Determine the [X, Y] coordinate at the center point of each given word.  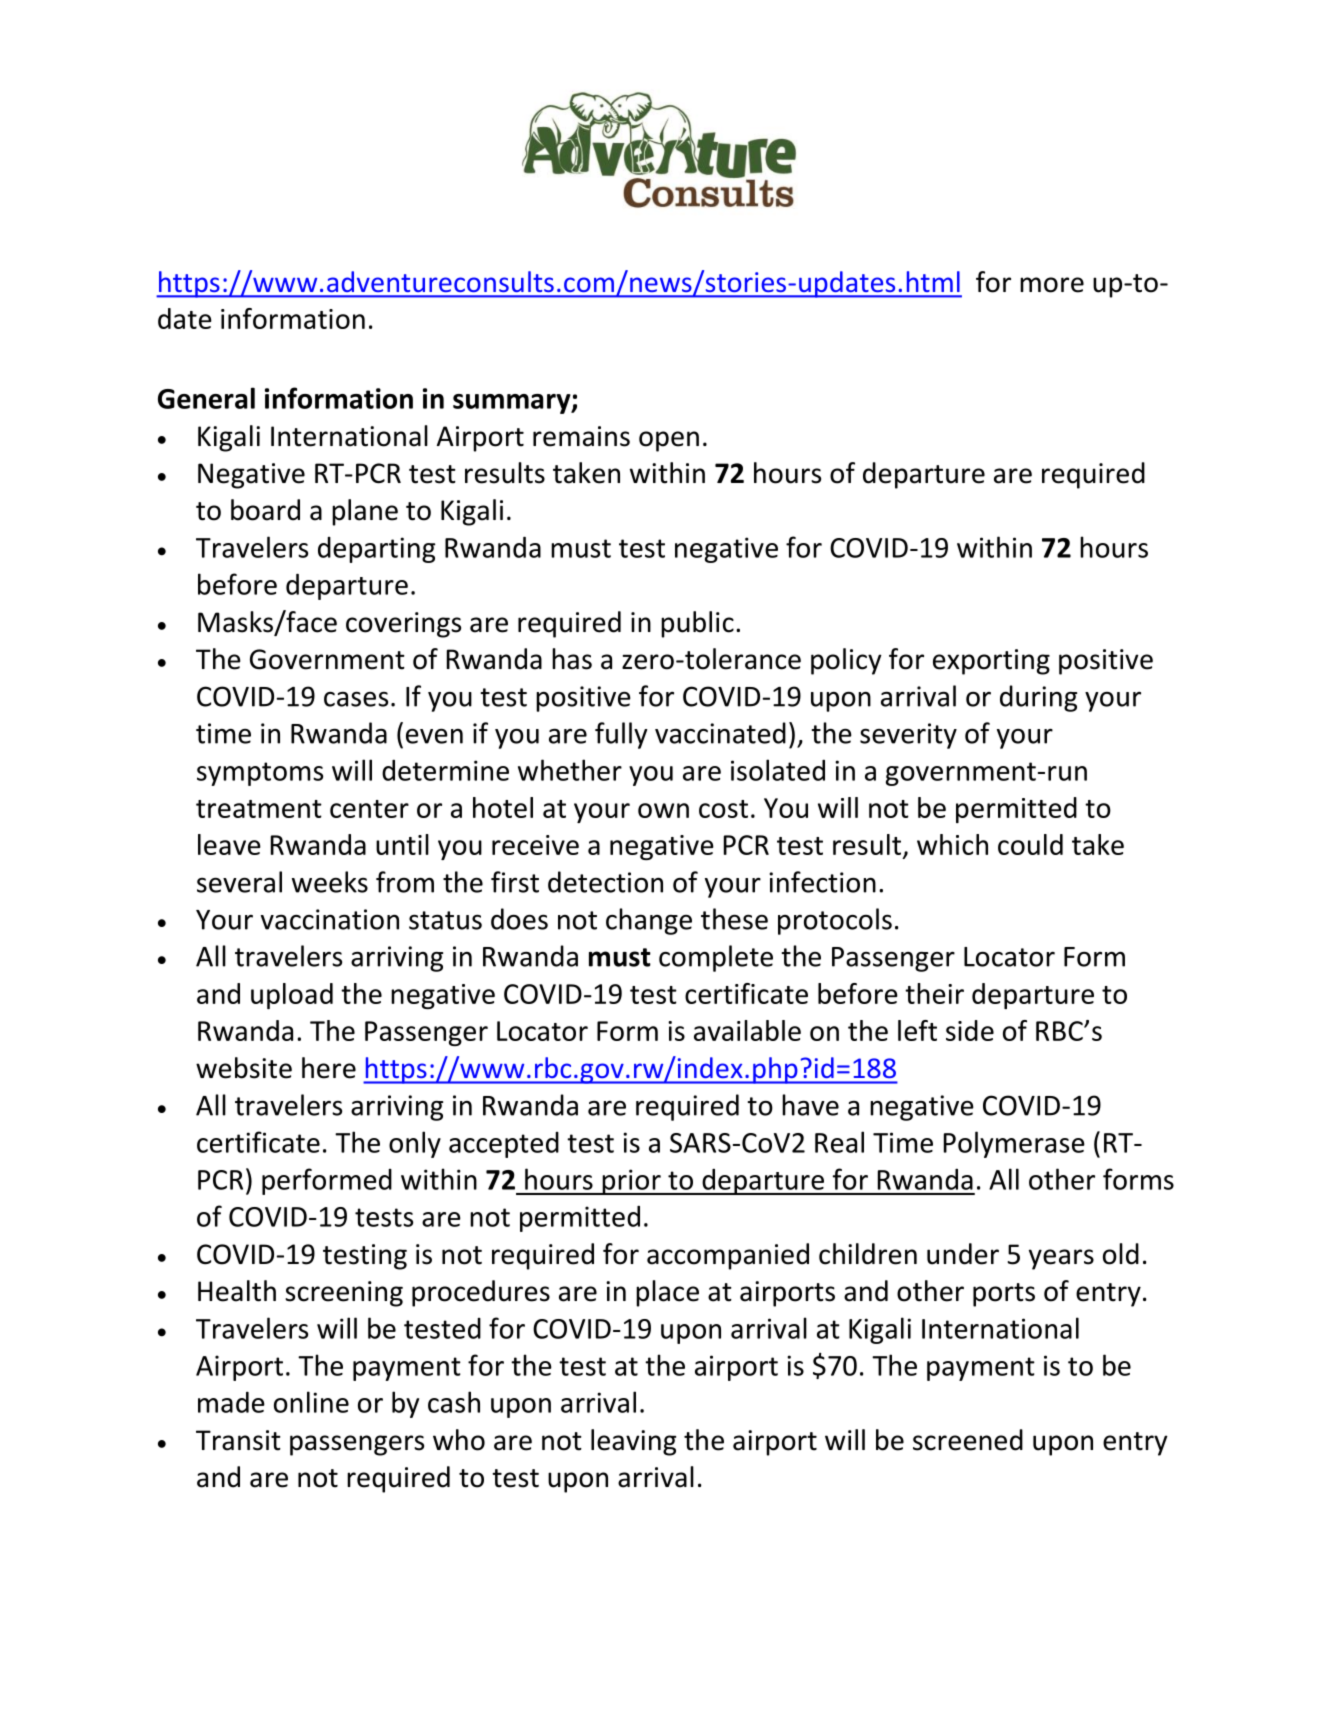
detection [605, 882]
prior [631, 1182]
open [669, 441]
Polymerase [1014, 1144]
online [311, 1402]
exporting [991, 662]
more [1052, 285]
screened [968, 1440]
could [1030, 844]
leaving [633, 1442]
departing [377, 550]
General [206, 398]
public [697, 624]
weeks [330, 882]
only [415, 1144]
